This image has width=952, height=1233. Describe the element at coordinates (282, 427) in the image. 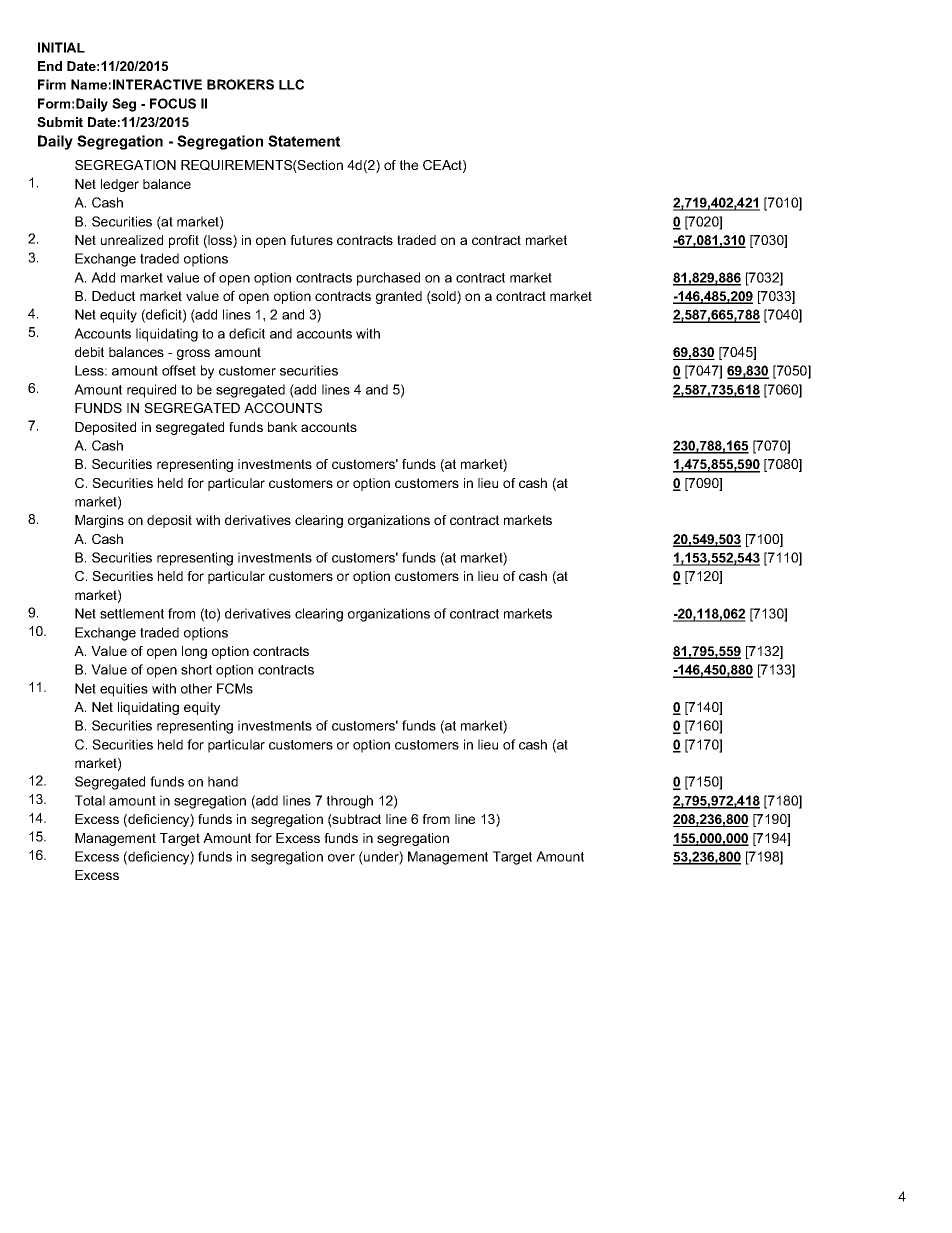

I see `bank` at that location.
